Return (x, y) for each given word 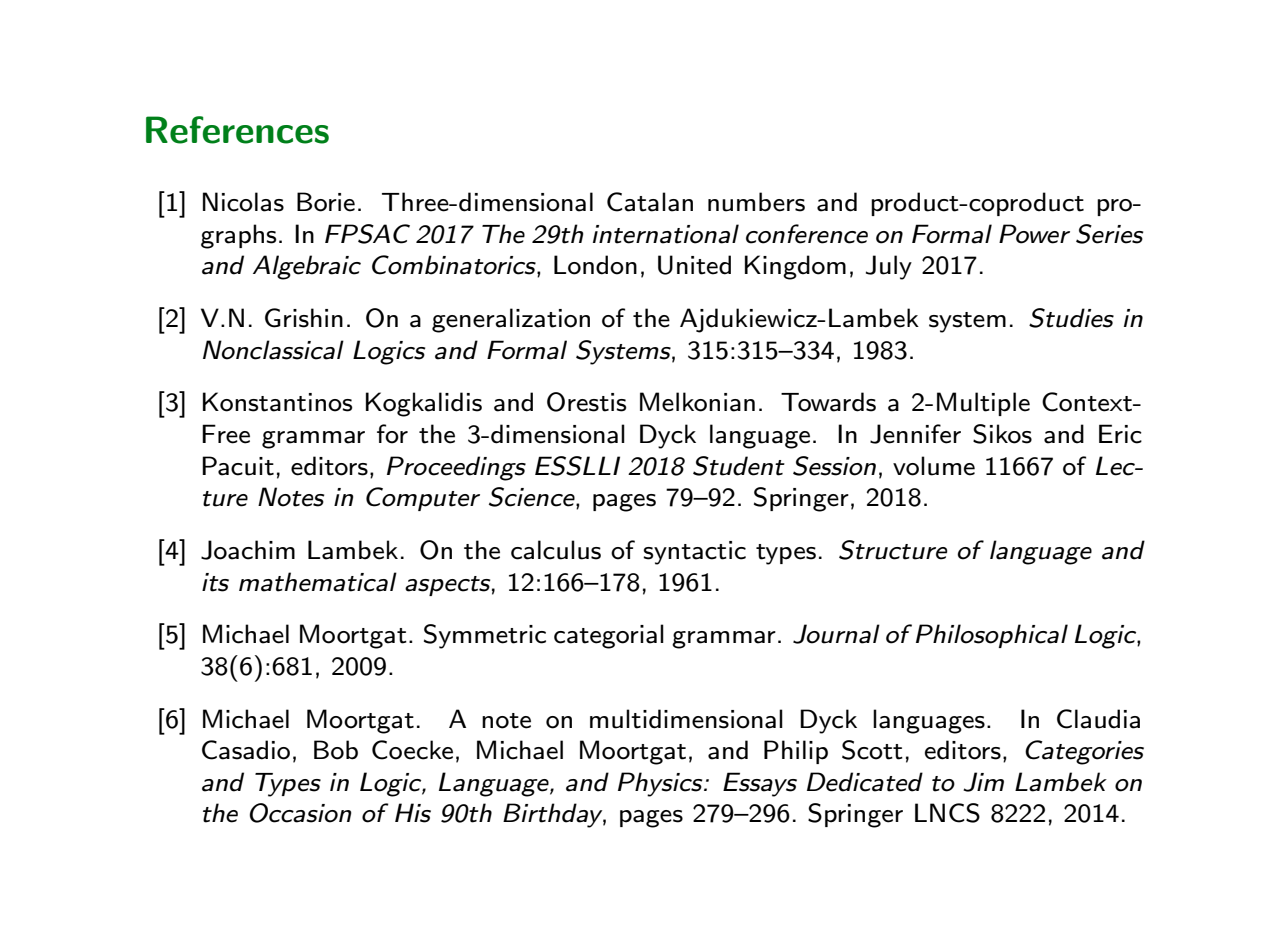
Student (739, 466)
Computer (423, 499)
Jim (983, 782)
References (237, 130)
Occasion (300, 813)
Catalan (650, 202)
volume (934, 466)
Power (1034, 234)
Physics (661, 784)
